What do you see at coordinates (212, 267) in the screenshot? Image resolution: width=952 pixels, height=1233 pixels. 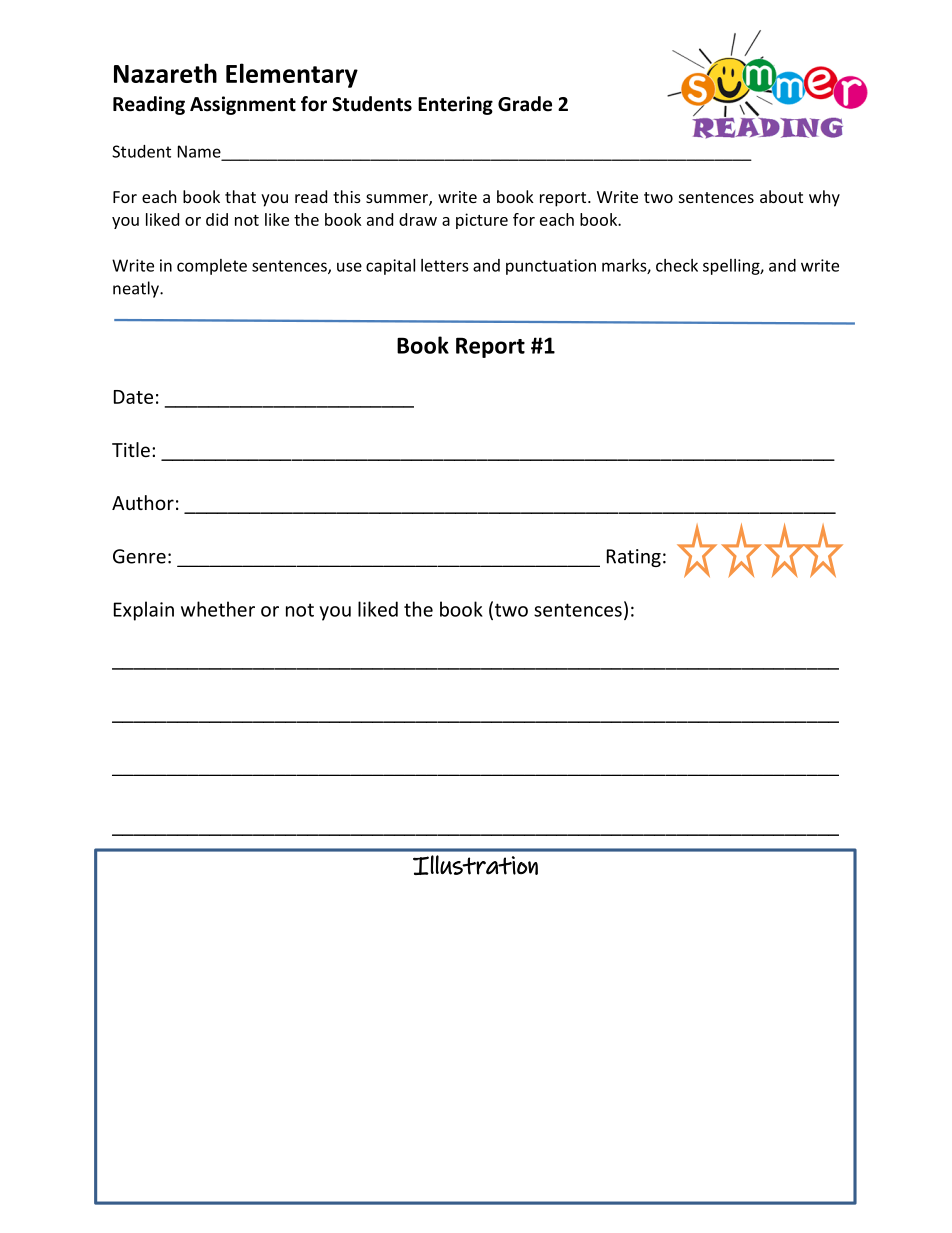 I see `complete` at bounding box center [212, 267].
